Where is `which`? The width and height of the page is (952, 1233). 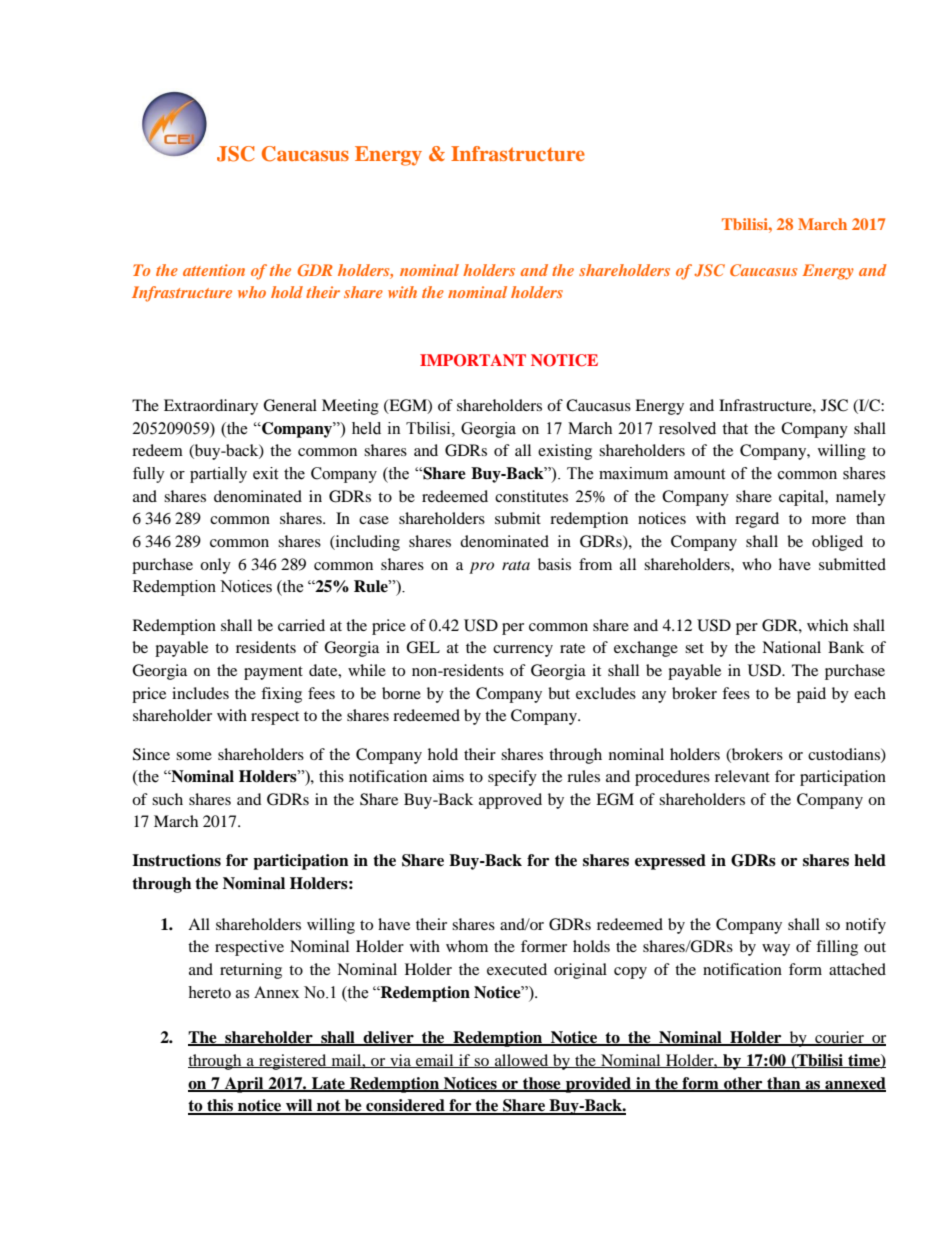
which is located at coordinates (827, 625).
